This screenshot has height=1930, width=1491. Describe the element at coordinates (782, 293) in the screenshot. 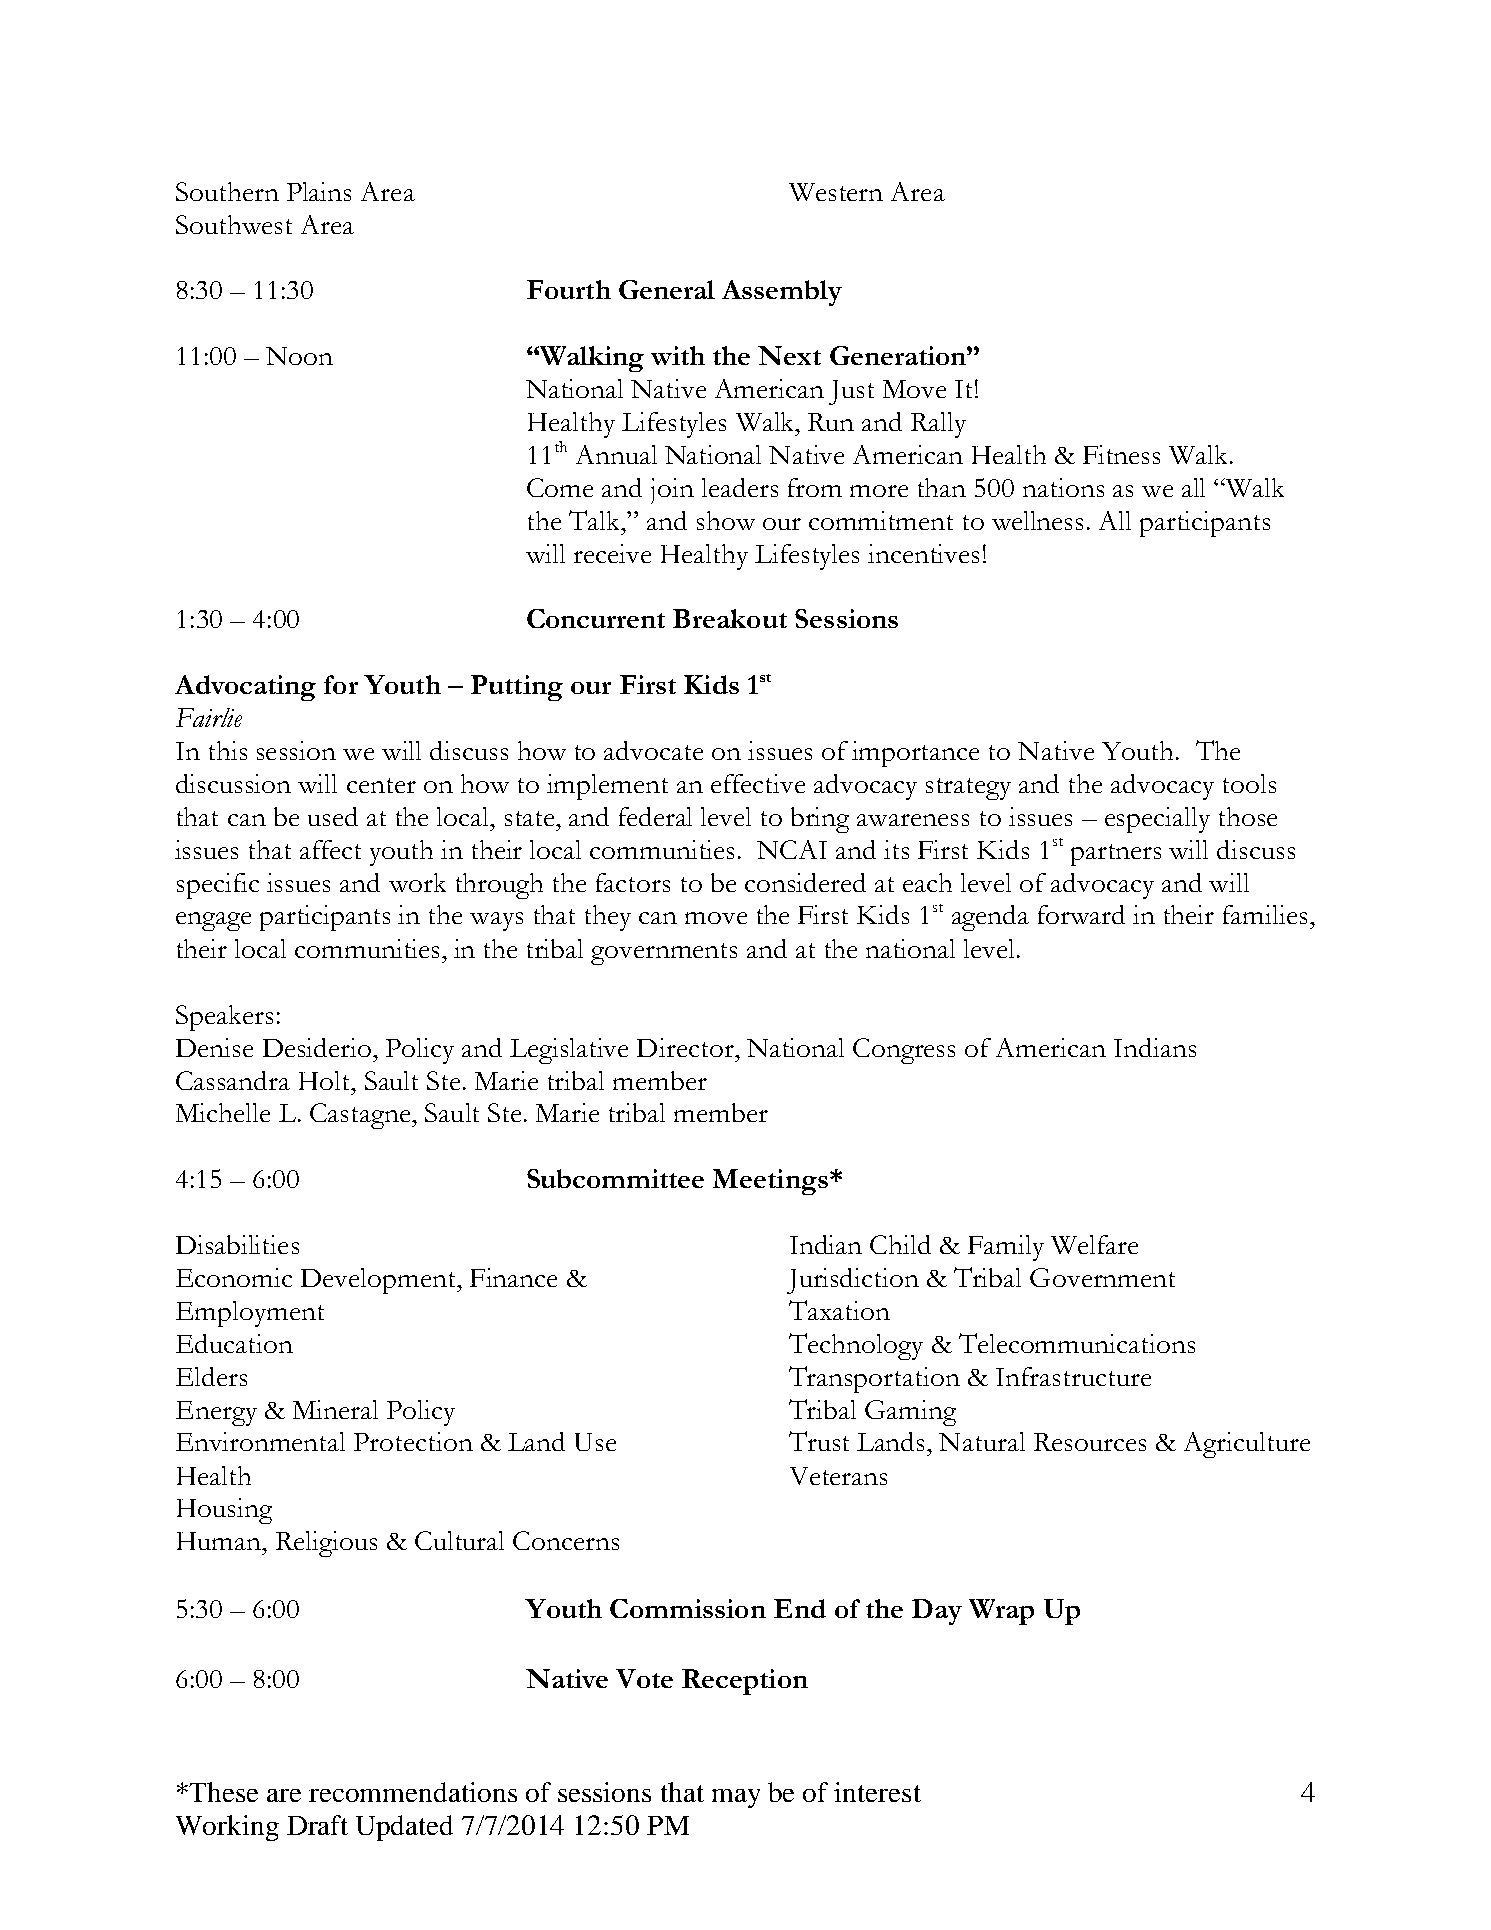

I see `Assembly` at that location.
